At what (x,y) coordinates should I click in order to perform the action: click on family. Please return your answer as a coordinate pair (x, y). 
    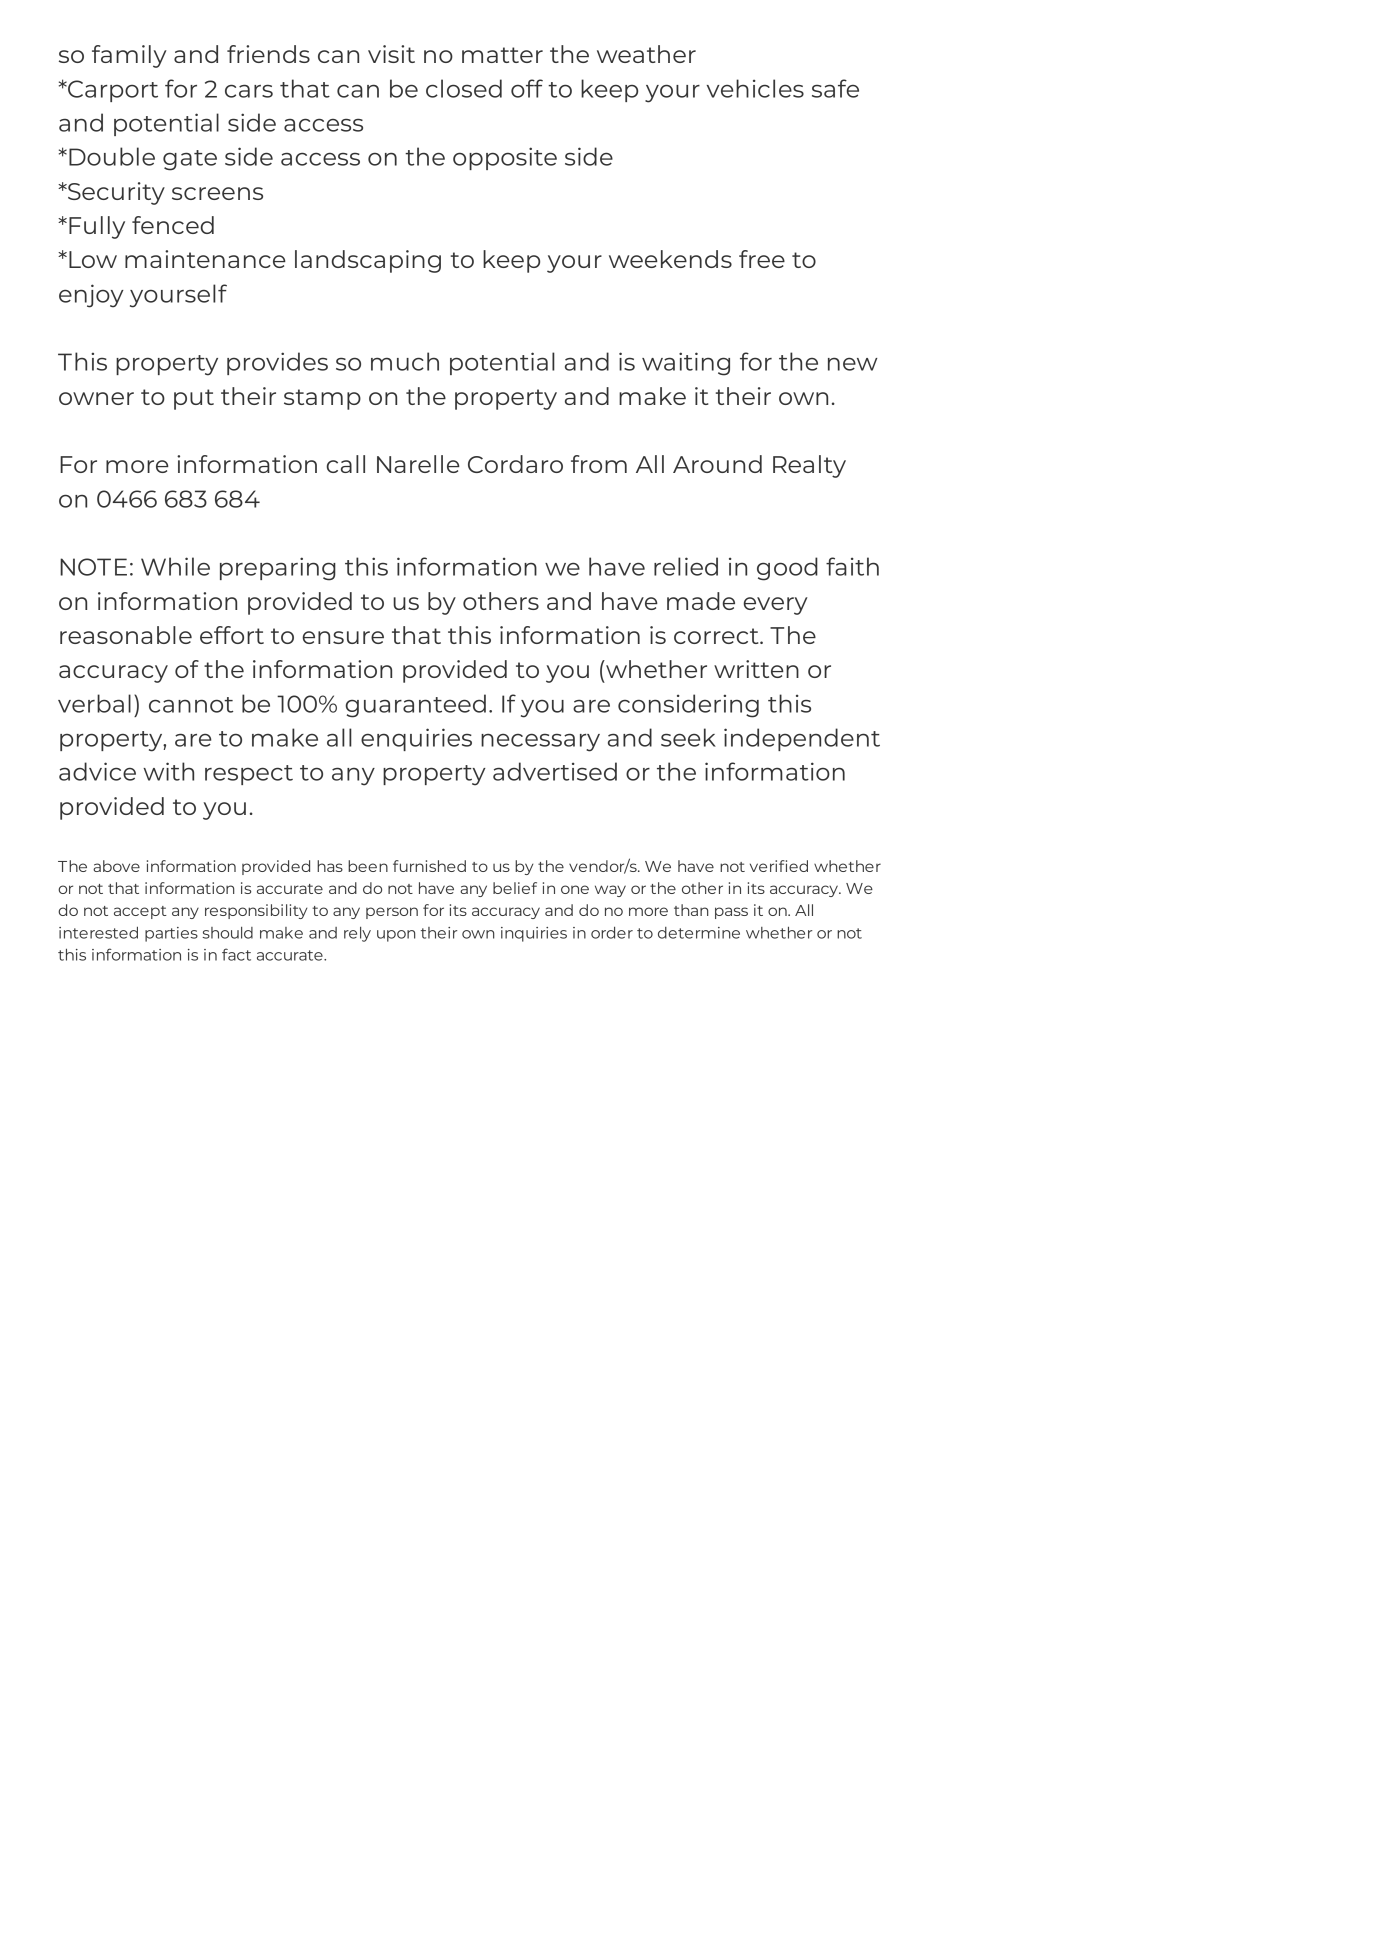
    Looking at the image, I should click on (129, 56).
